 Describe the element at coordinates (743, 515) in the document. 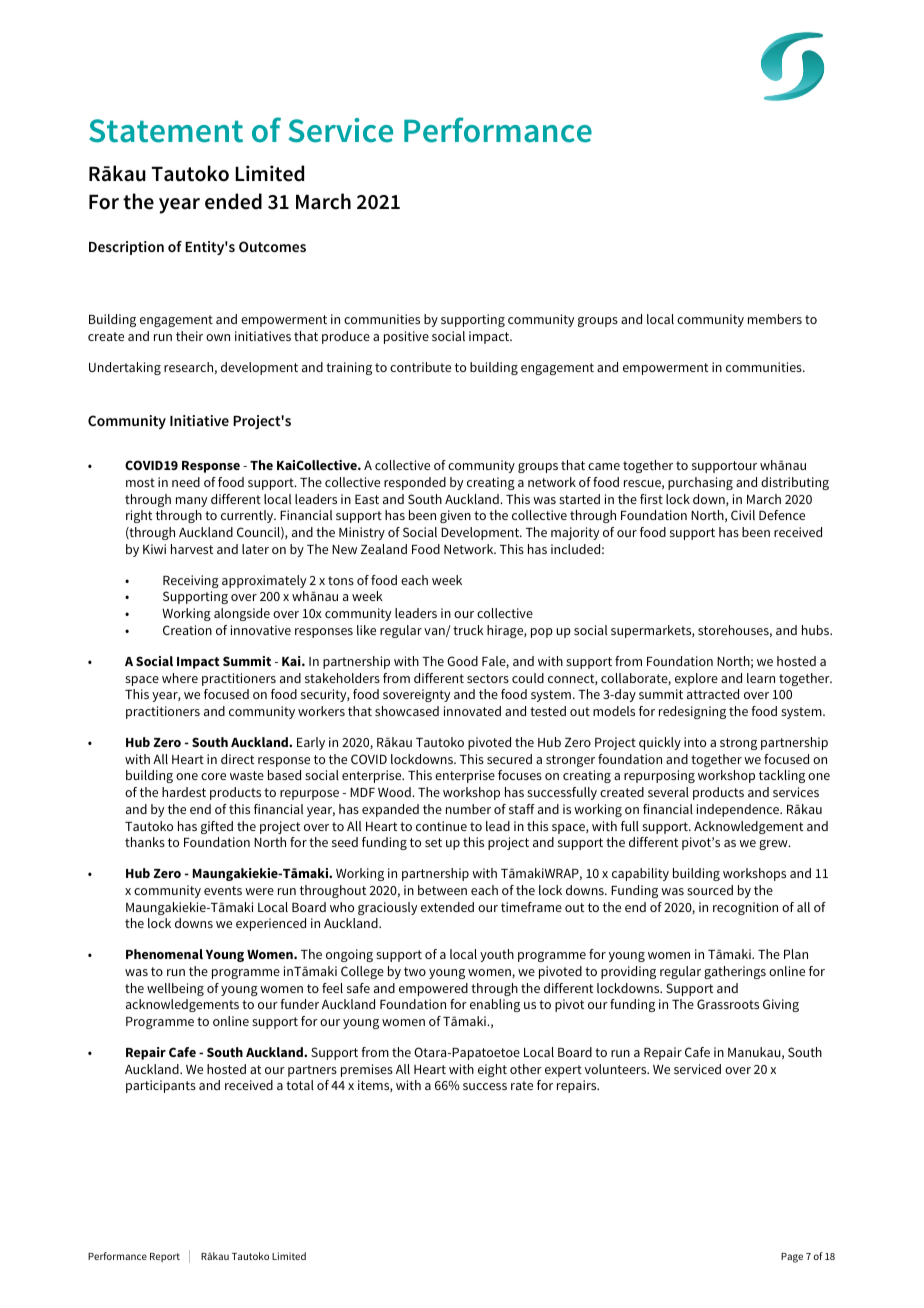

I see `Civil` at that location.
